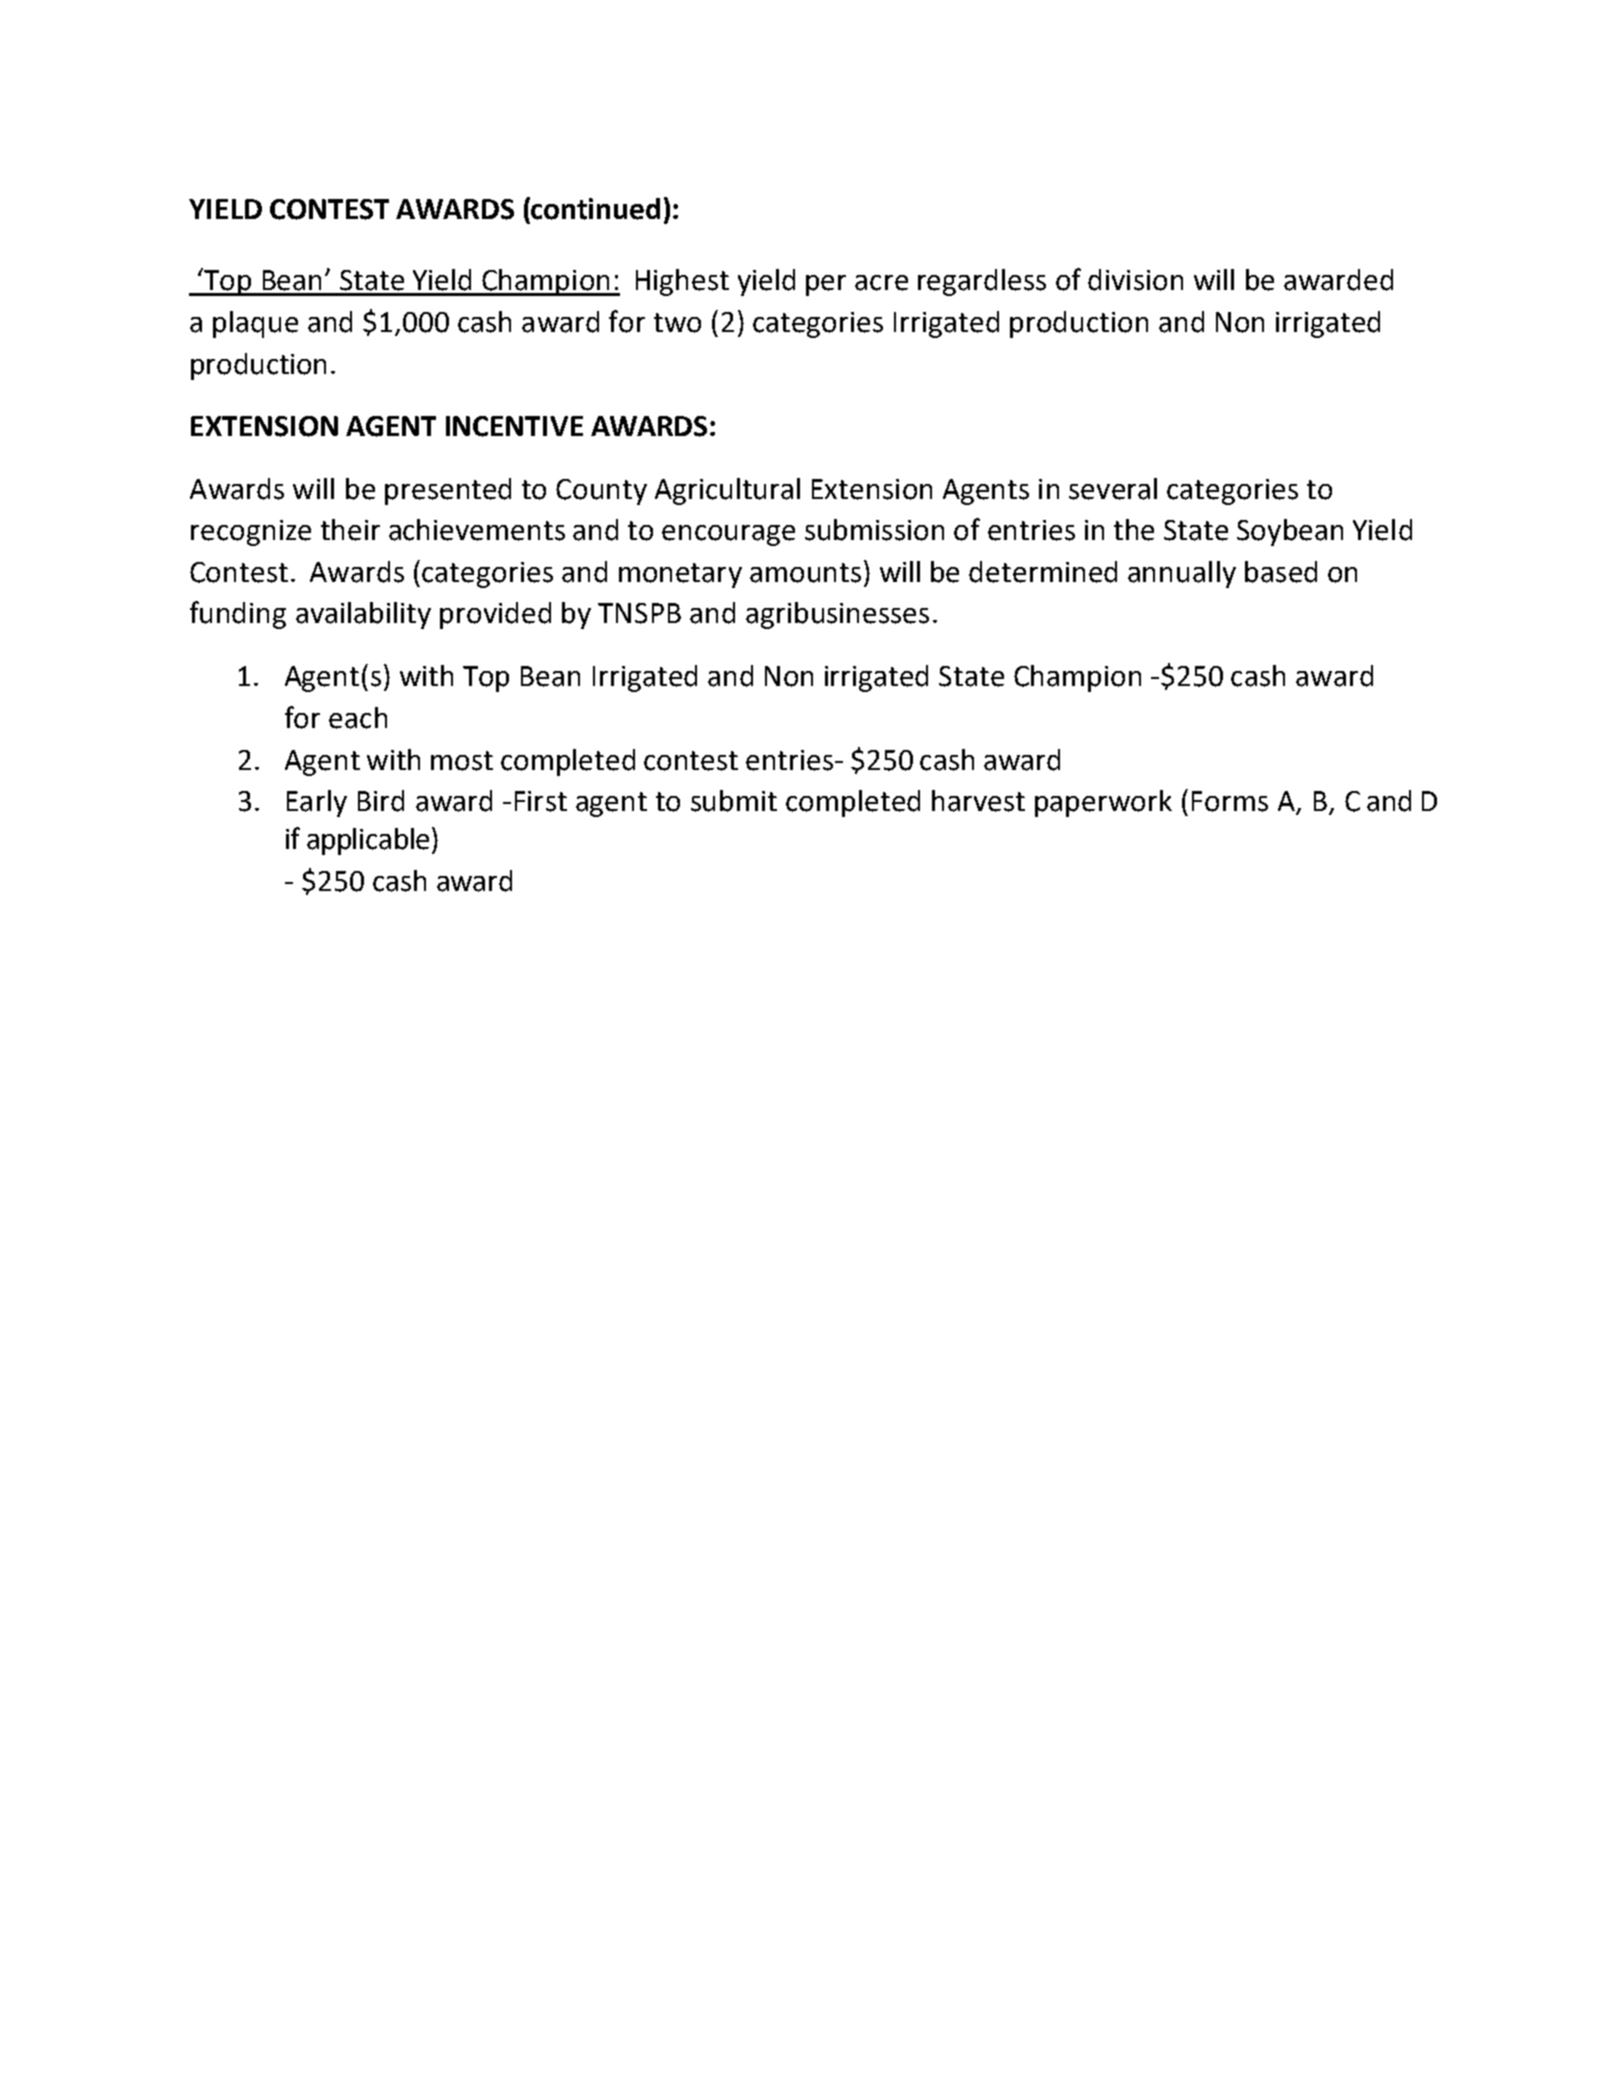 Image resolution: width=1609 pixels, height=2083 pixels. Describe the element at coordinates (727, 491) in the screenshot. I see `Agricultural` at that location.
